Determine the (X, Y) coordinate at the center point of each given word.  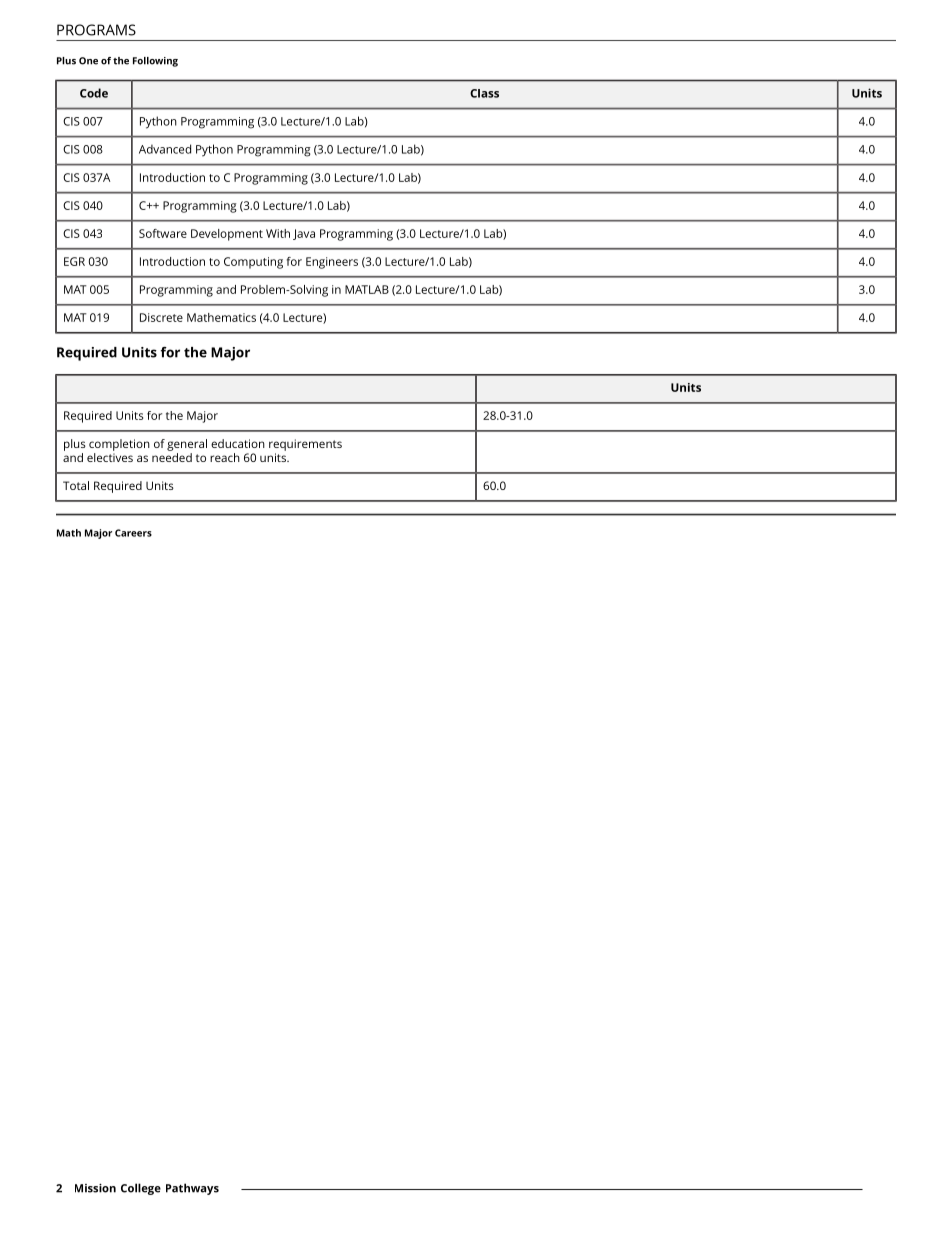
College (141, 1189)
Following (155, 62)
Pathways (192, 1189)
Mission (95, 1188)
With (278, 233)
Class (484, 93)
